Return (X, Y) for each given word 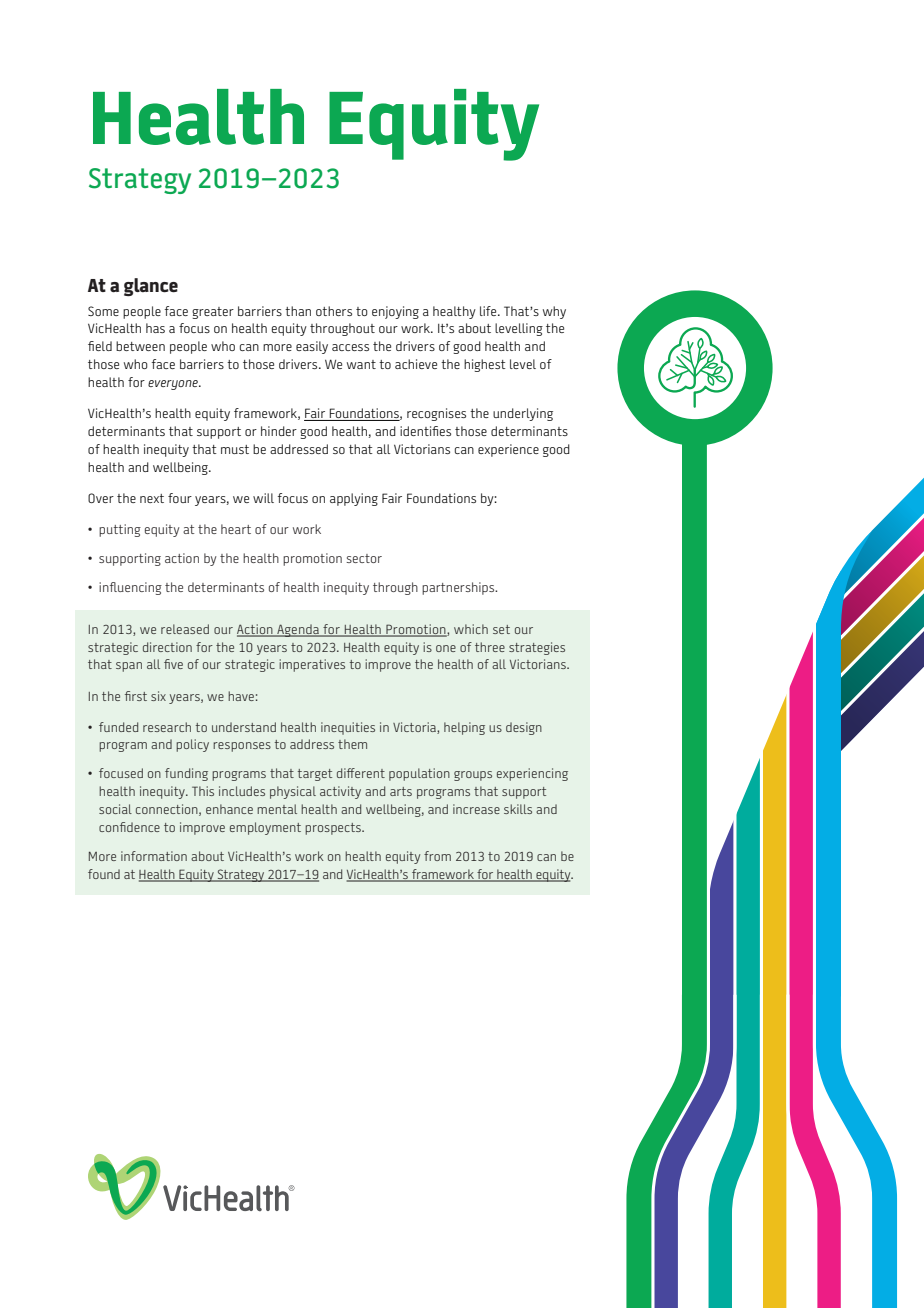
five (173, 664)
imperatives (312, 665)
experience (508, 450)
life (489, 311)
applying (354, 499)
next (152, 498)
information (154, 856)
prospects (334, 829)
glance (151, 287)
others (334, 311)
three (490, 647)
